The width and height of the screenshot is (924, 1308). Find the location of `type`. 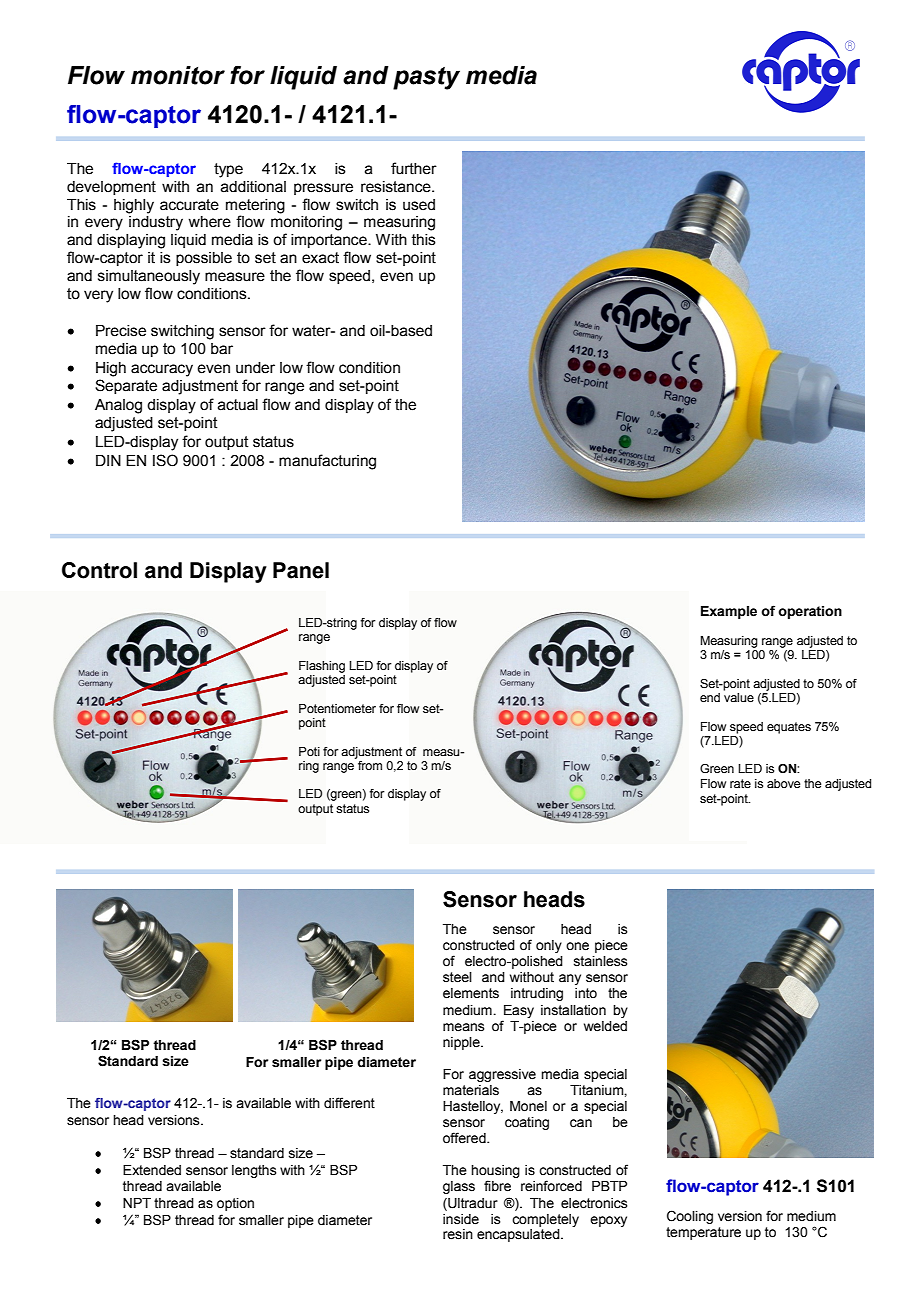

type is located at coordinates (228, 170).
